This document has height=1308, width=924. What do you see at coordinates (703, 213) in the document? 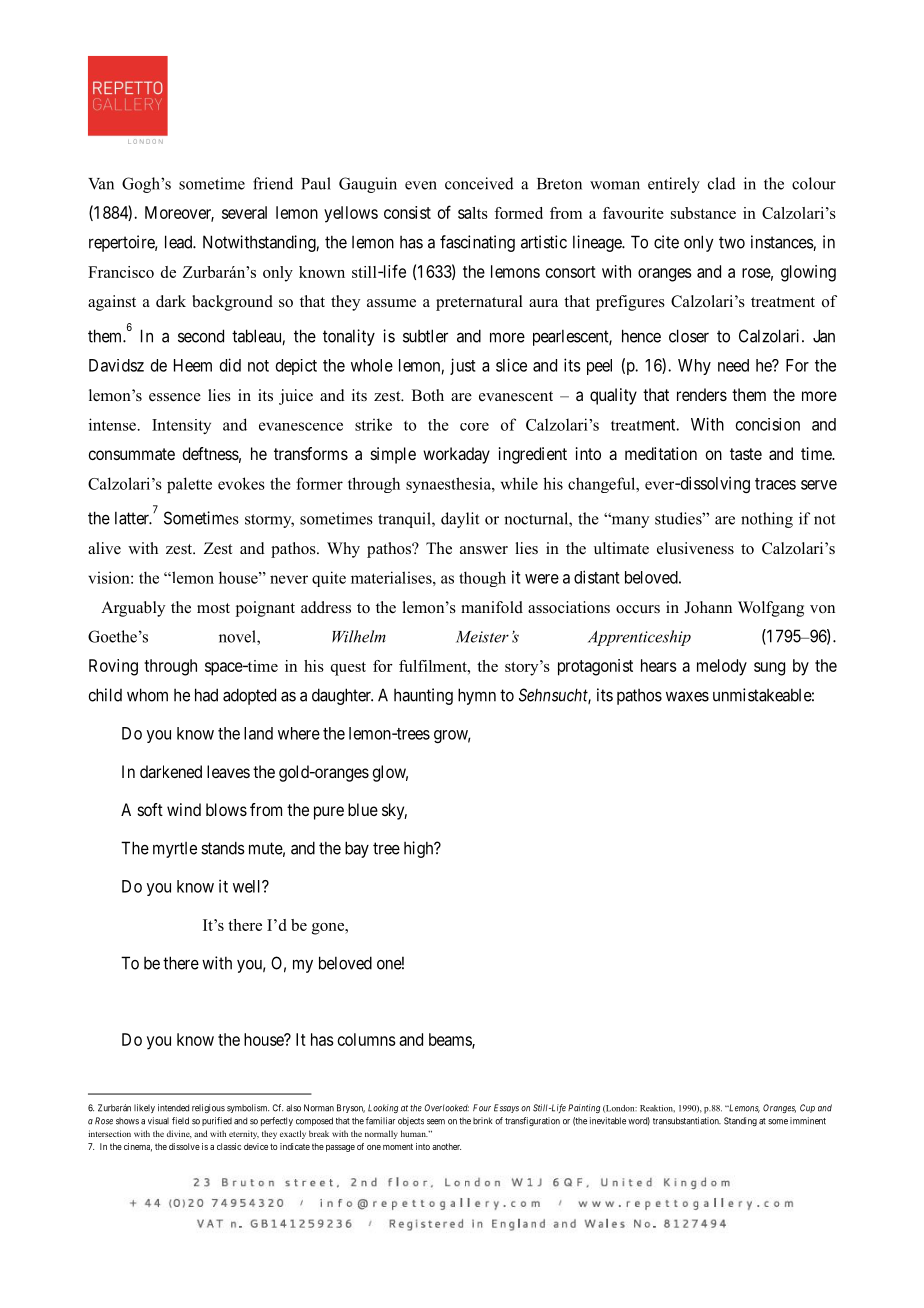
I see `substance` at bounding box center [703, 213].
